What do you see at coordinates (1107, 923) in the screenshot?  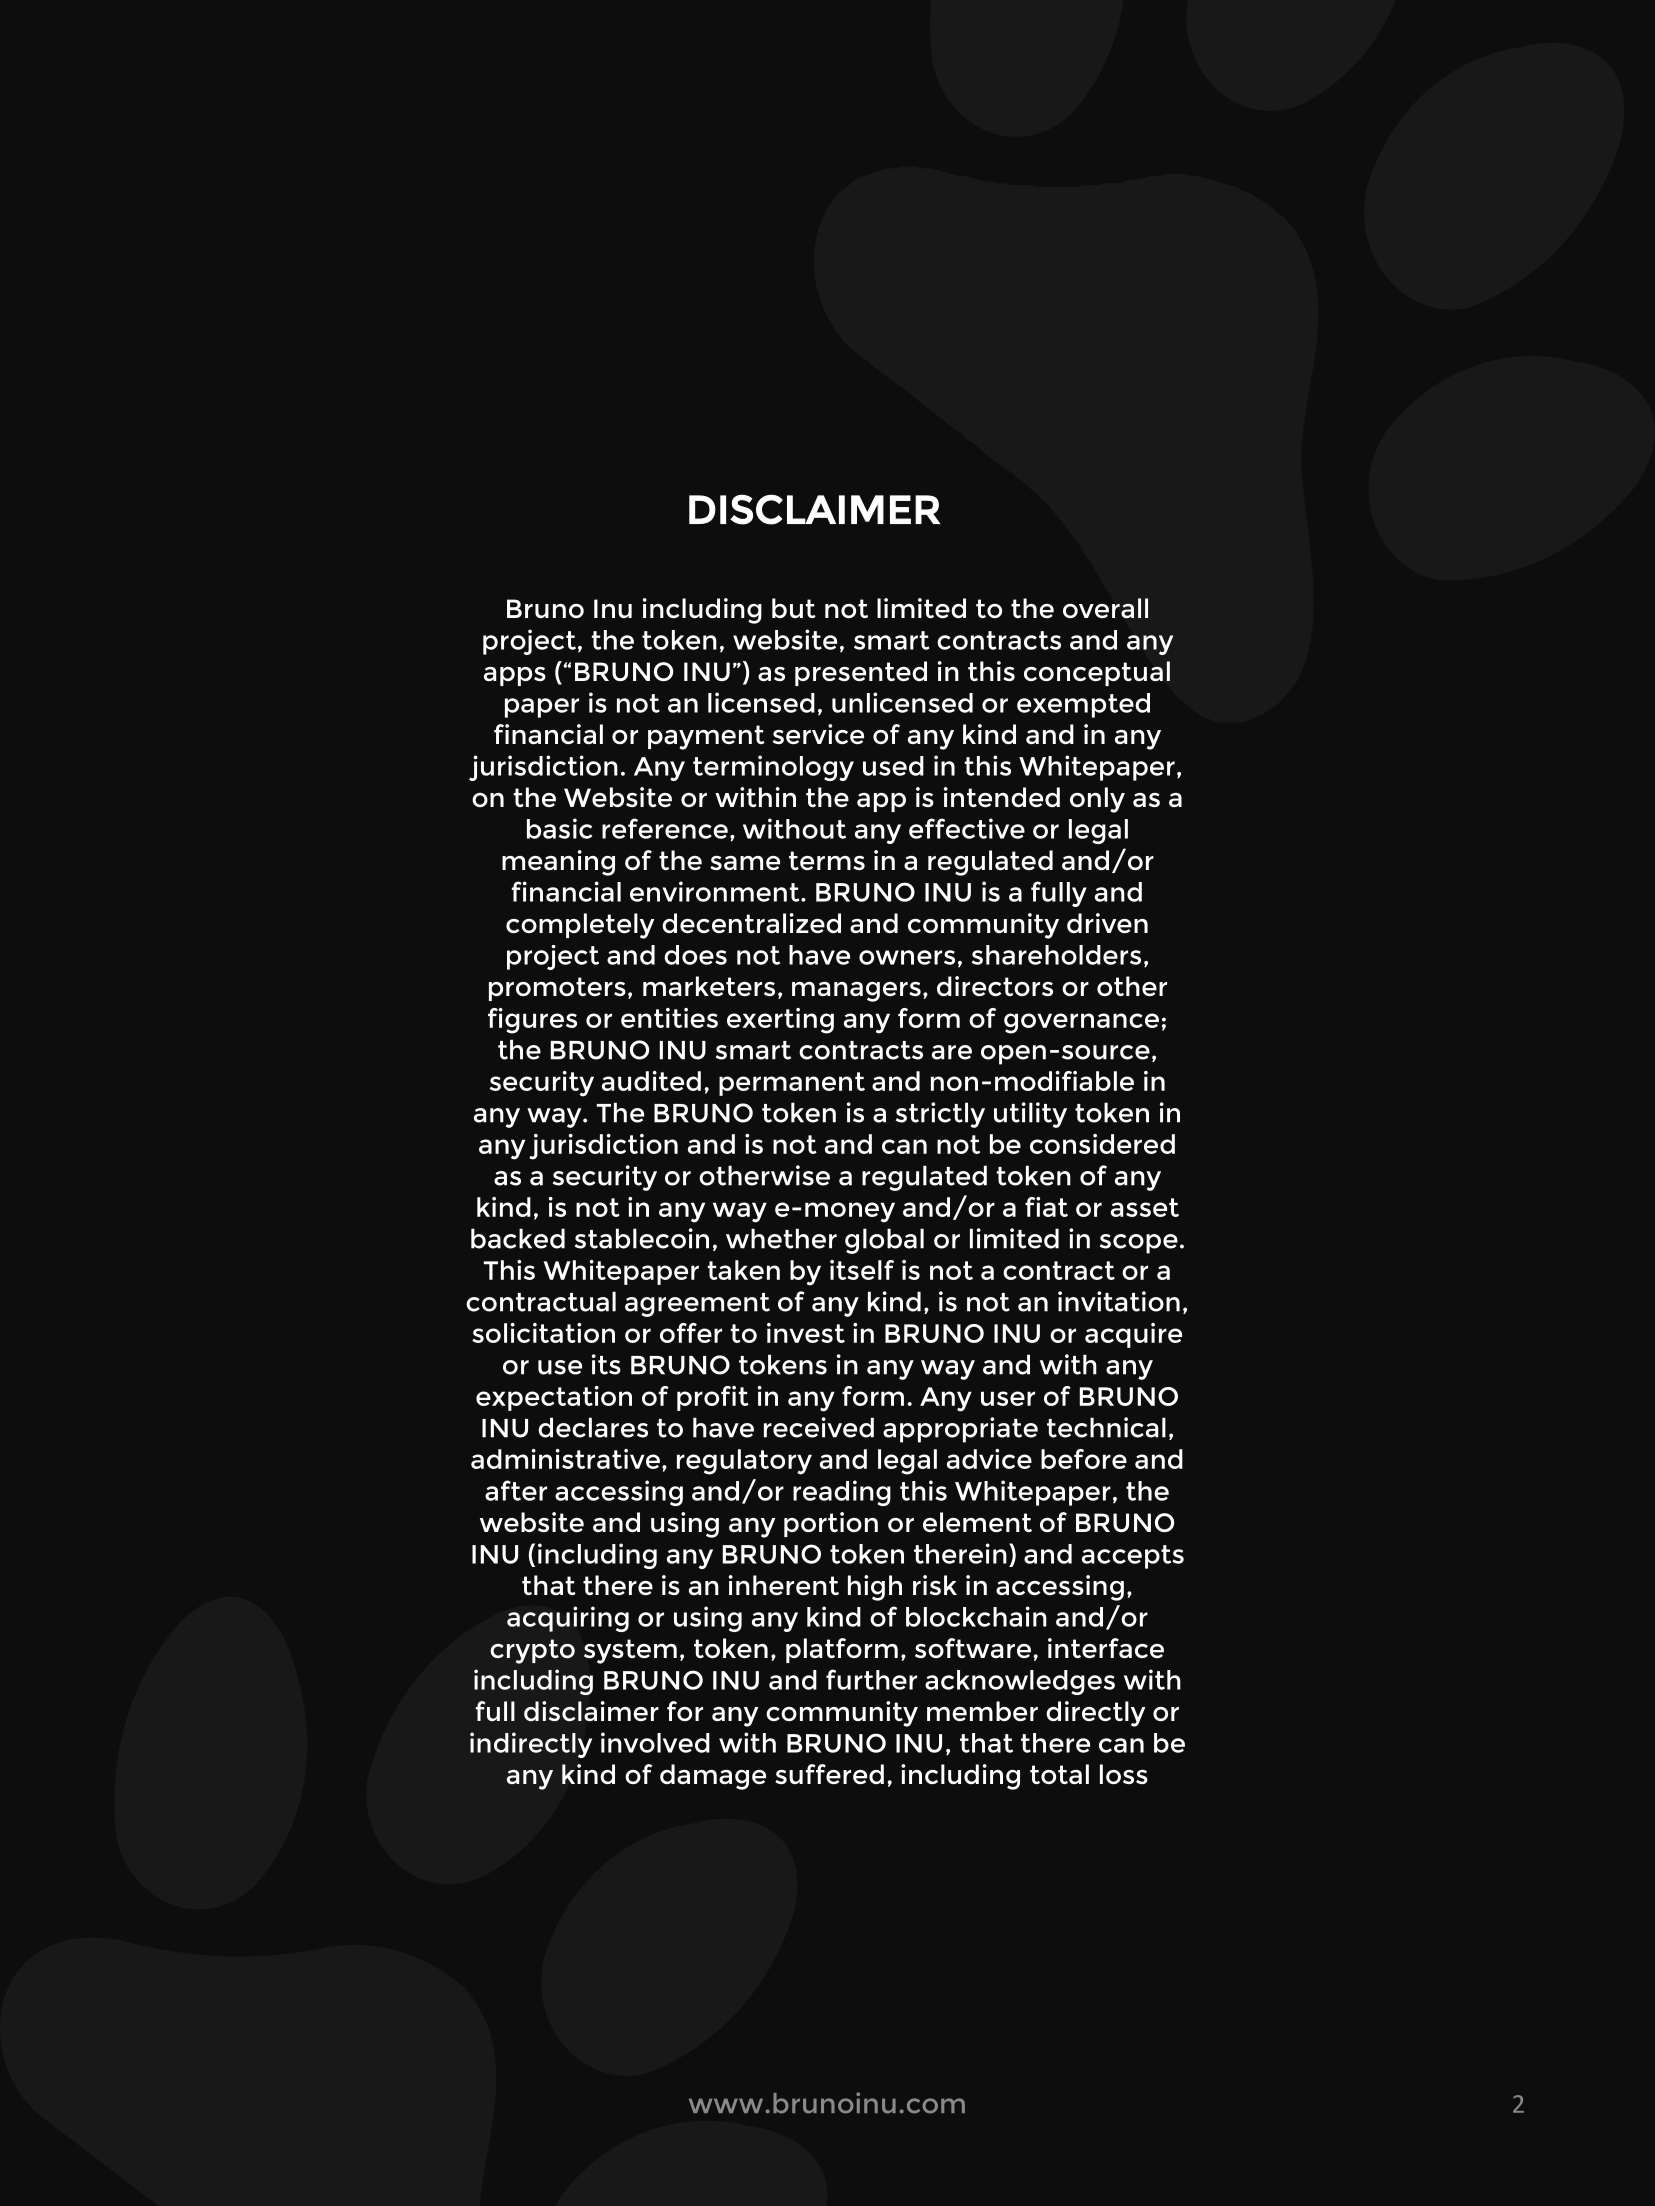 I see `driven` at bounding box center [1107, 923].
